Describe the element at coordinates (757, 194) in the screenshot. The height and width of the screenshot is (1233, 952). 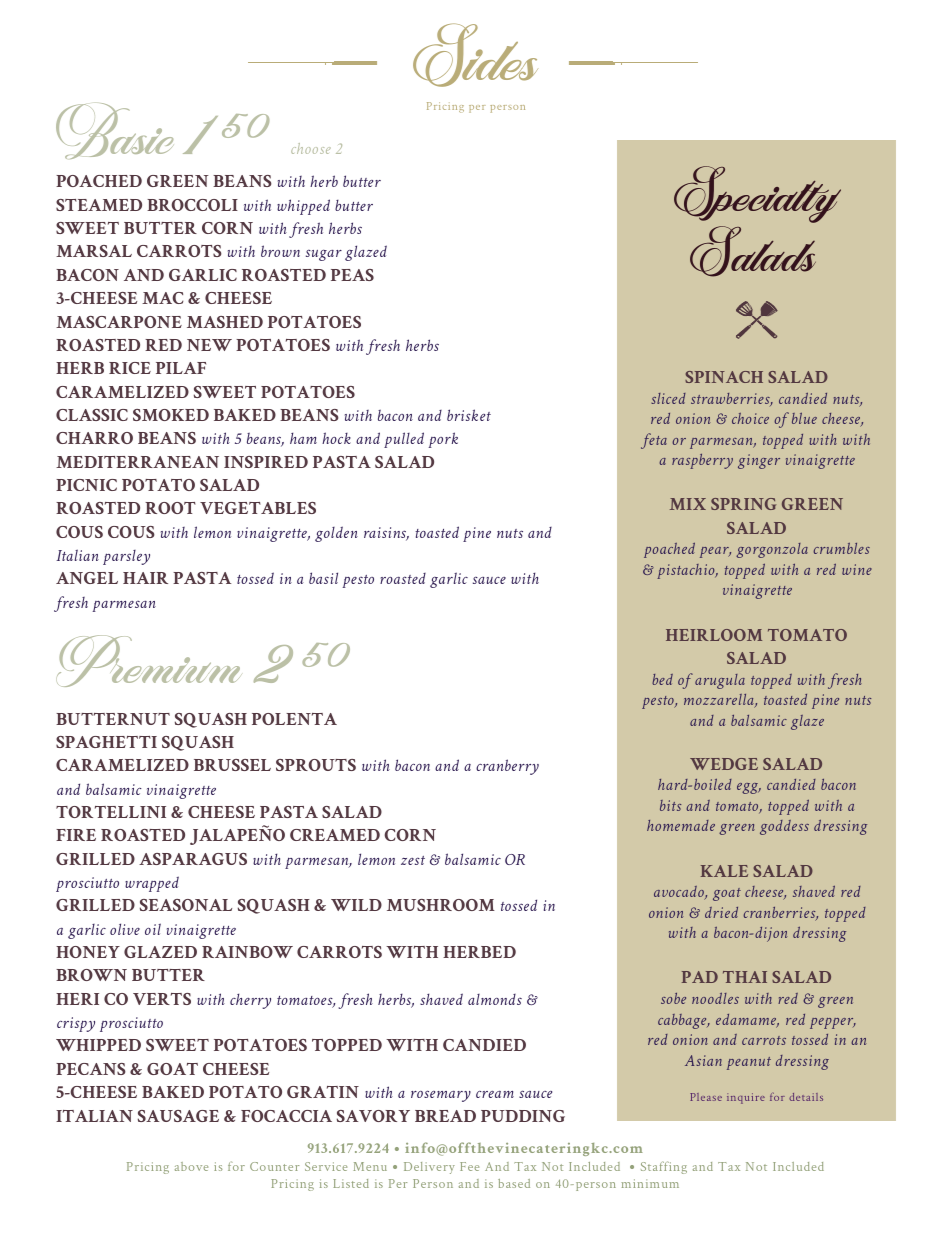
I see `Specialty` at that location.
